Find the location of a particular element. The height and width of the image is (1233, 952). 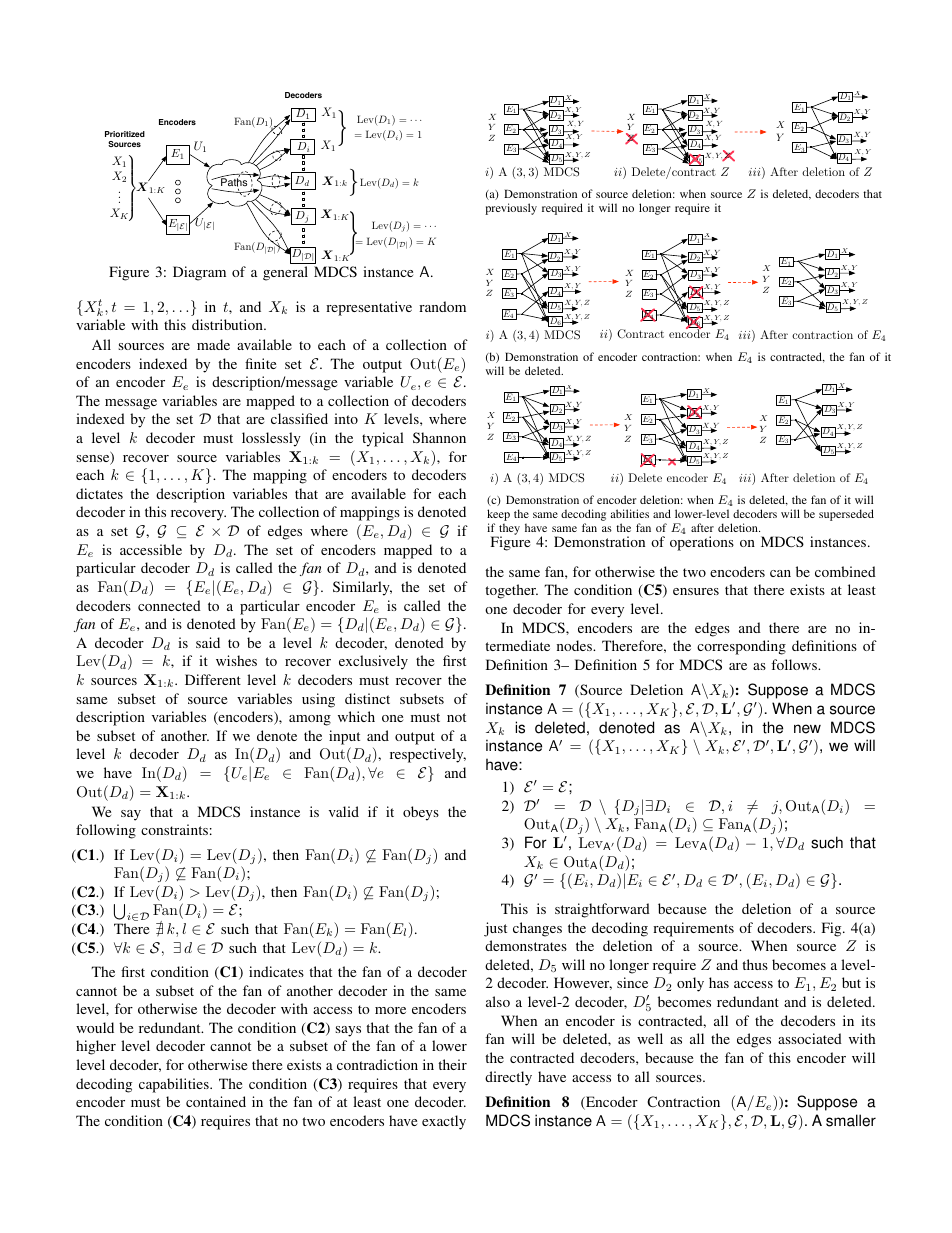

respectively is located at coordinates (428, 755).
